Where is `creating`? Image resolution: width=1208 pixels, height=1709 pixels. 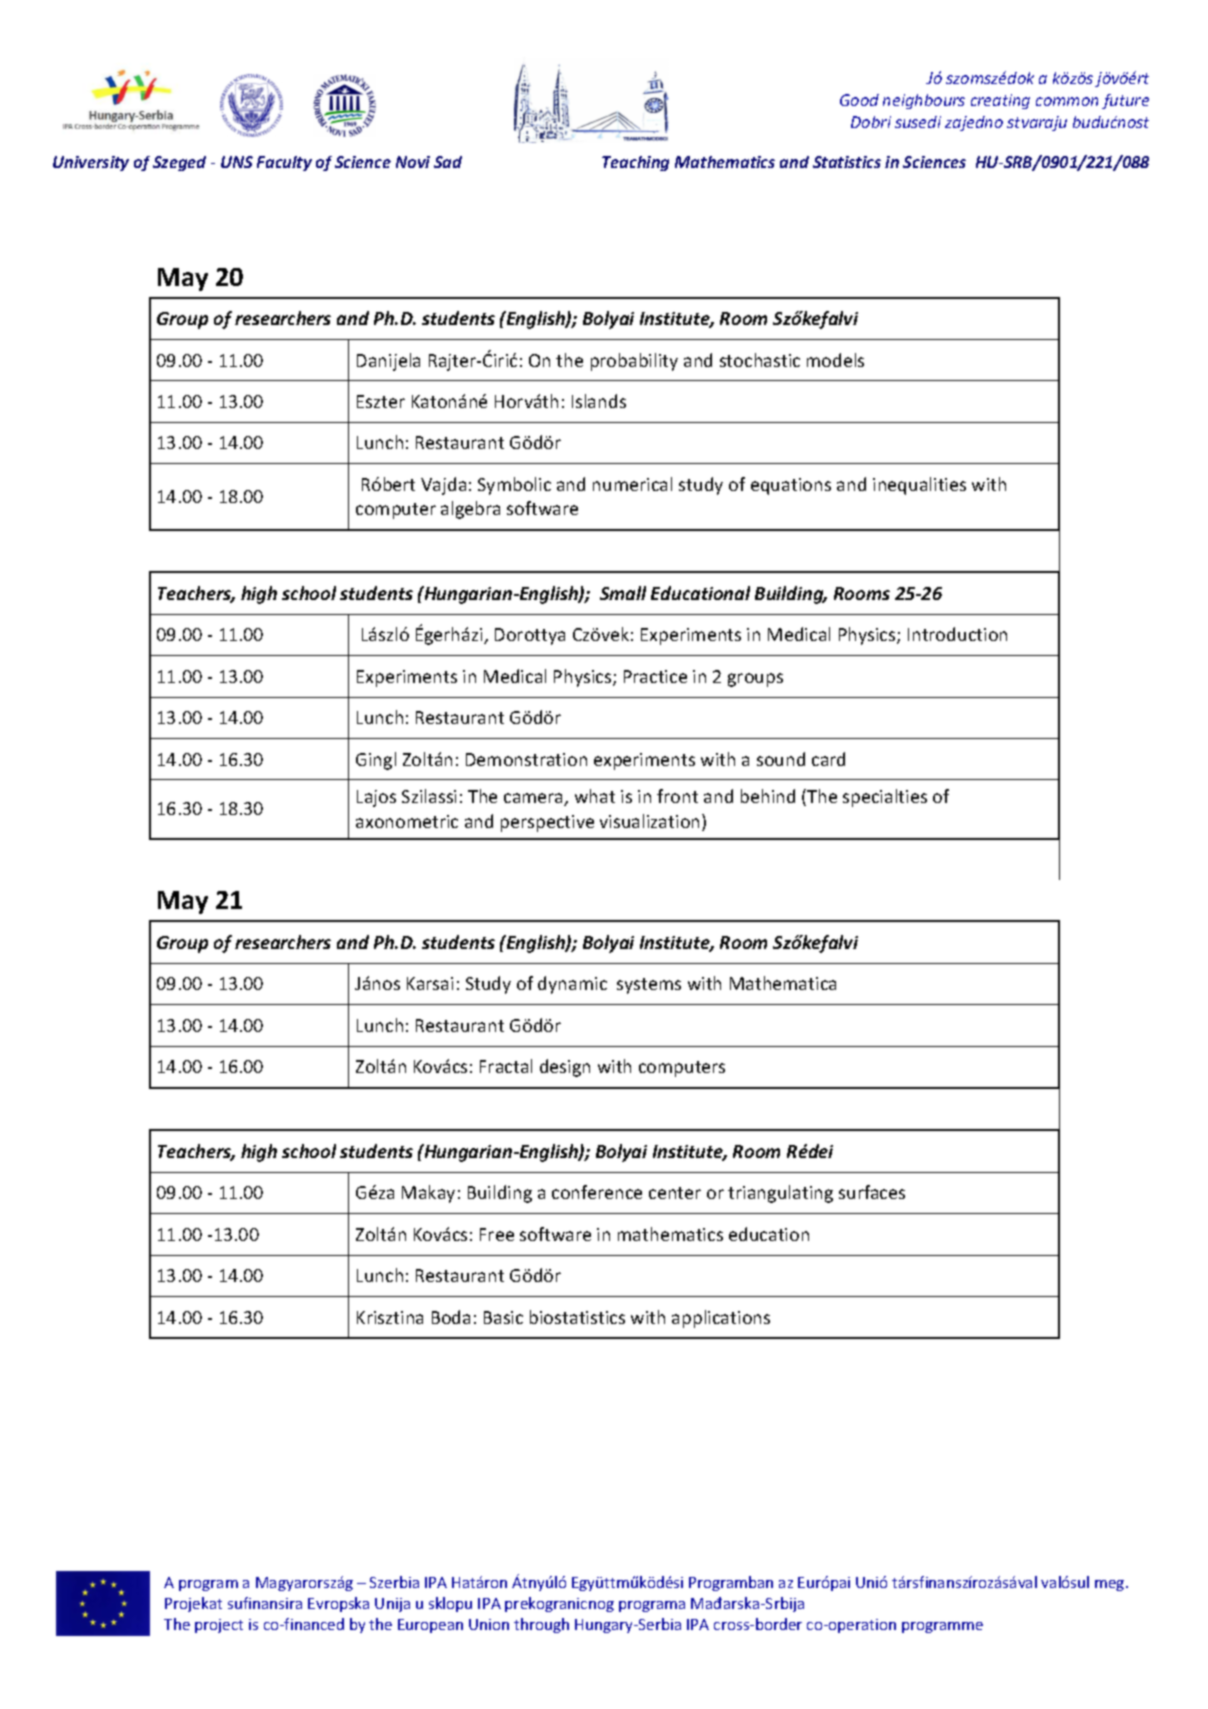
creating is located at coordinates (1000, 101).
